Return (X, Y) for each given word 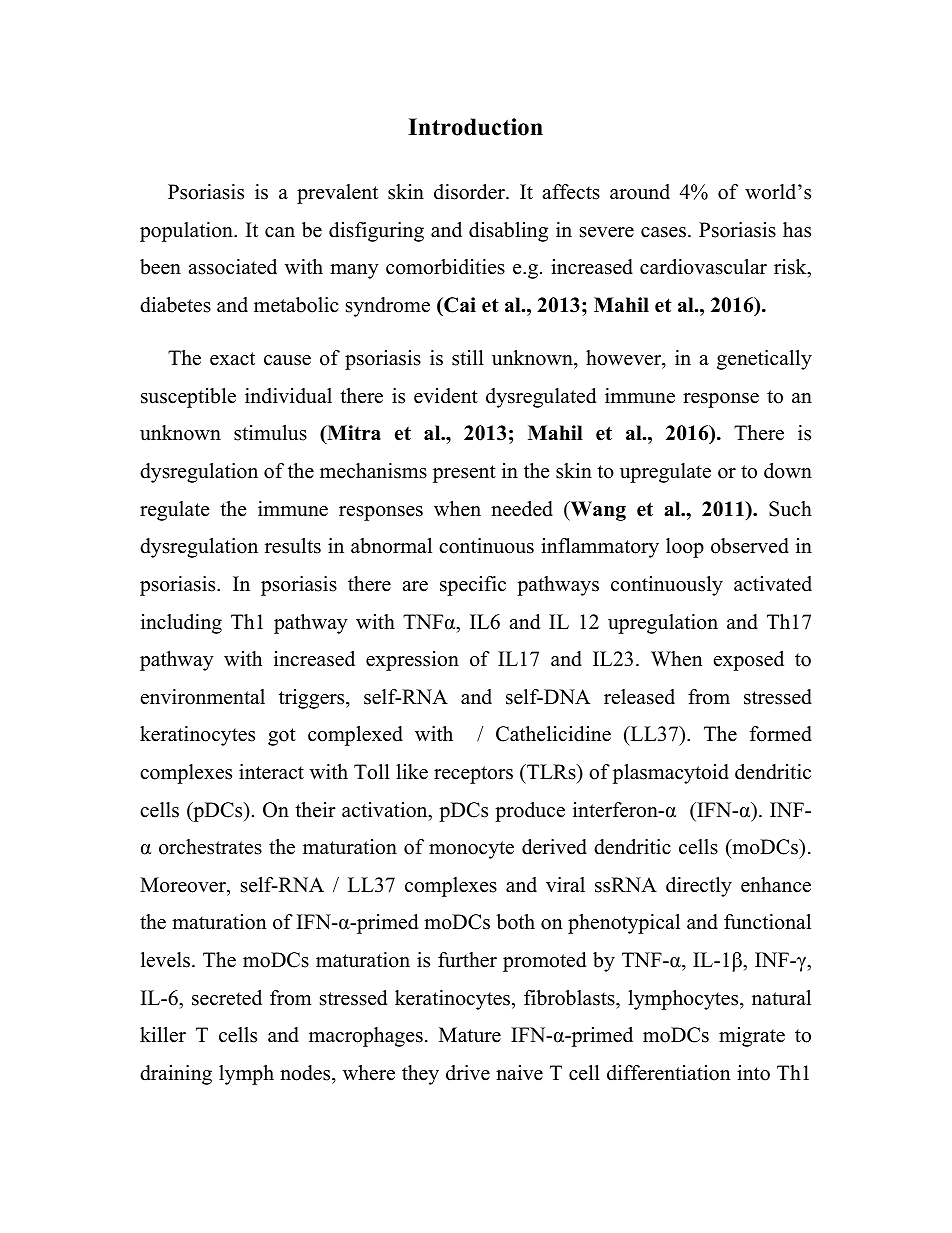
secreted (227, 998)
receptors (473, 775)
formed (781, 734)
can (280, 232)
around (640, 192)
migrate (752, 1037)
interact (271, 772)
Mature (470, 1035)
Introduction (475, 127)
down (788, 471)
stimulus (270, 433)
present (464, 474)
